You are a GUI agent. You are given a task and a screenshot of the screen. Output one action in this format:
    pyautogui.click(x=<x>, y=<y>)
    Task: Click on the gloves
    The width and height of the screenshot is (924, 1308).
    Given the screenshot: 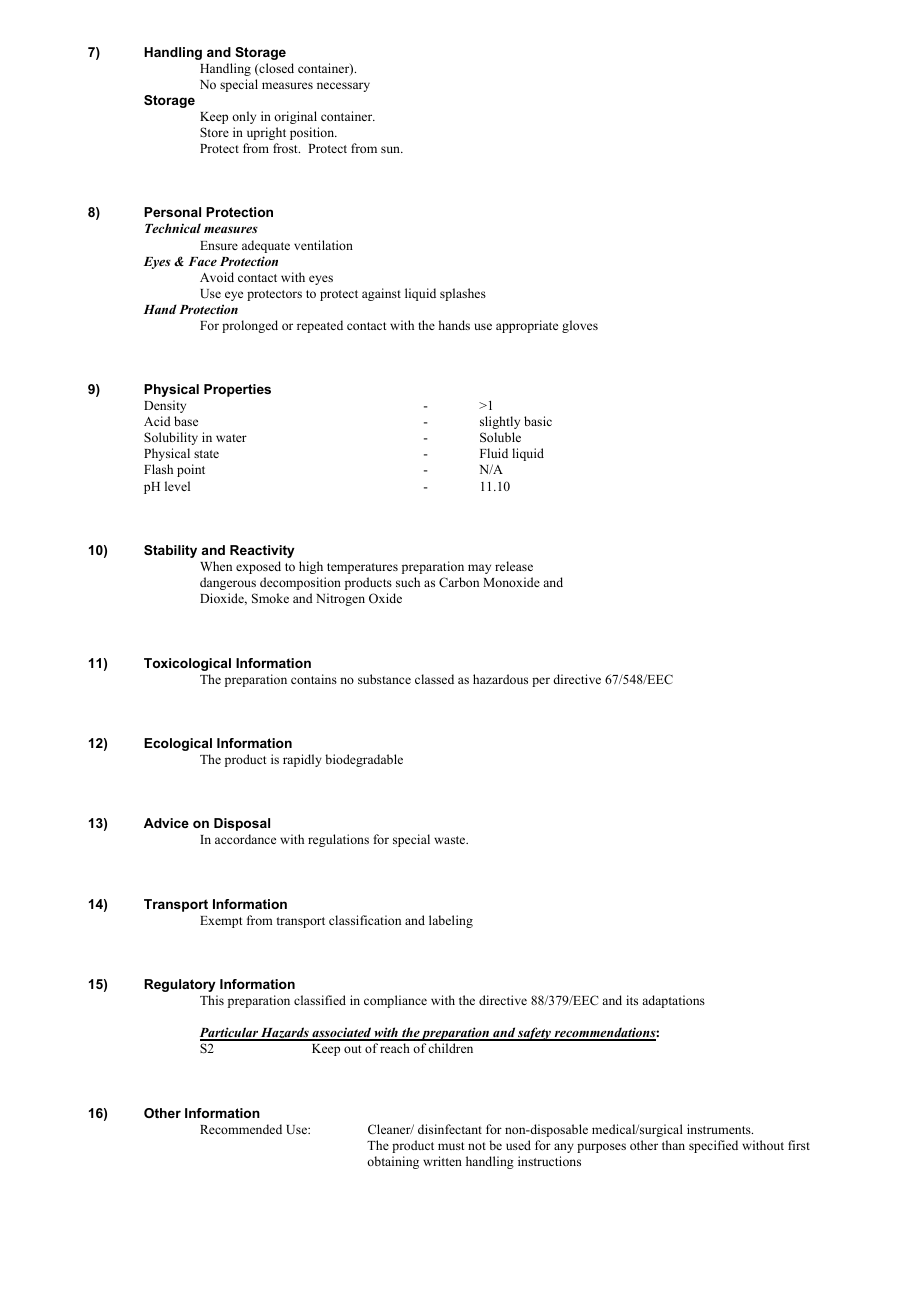 What is the action you would take?
    pyautogui.click(x=580, y=326)
